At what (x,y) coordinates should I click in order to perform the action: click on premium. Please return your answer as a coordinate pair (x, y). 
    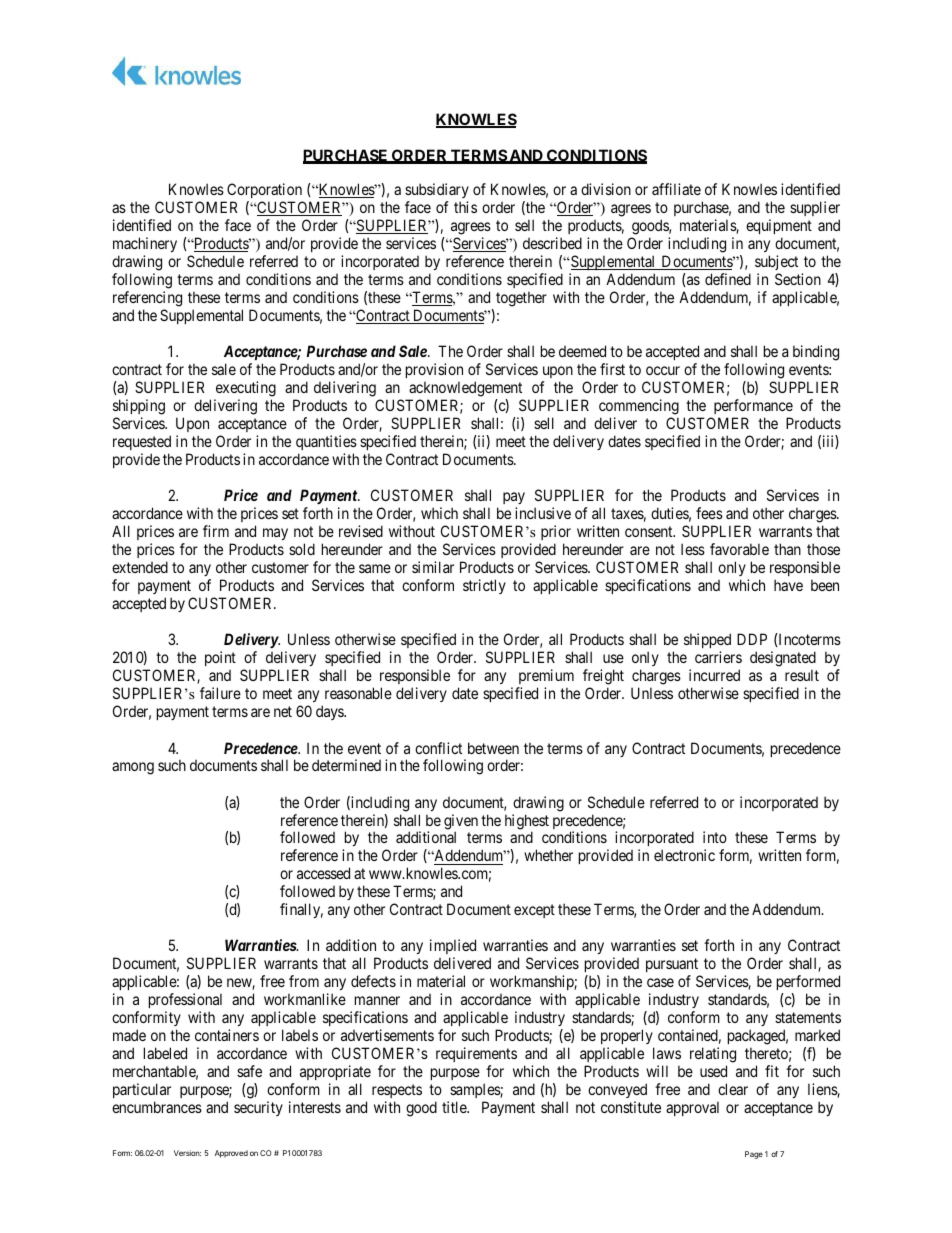
    Looking at the image, I should click on (546, 676).
